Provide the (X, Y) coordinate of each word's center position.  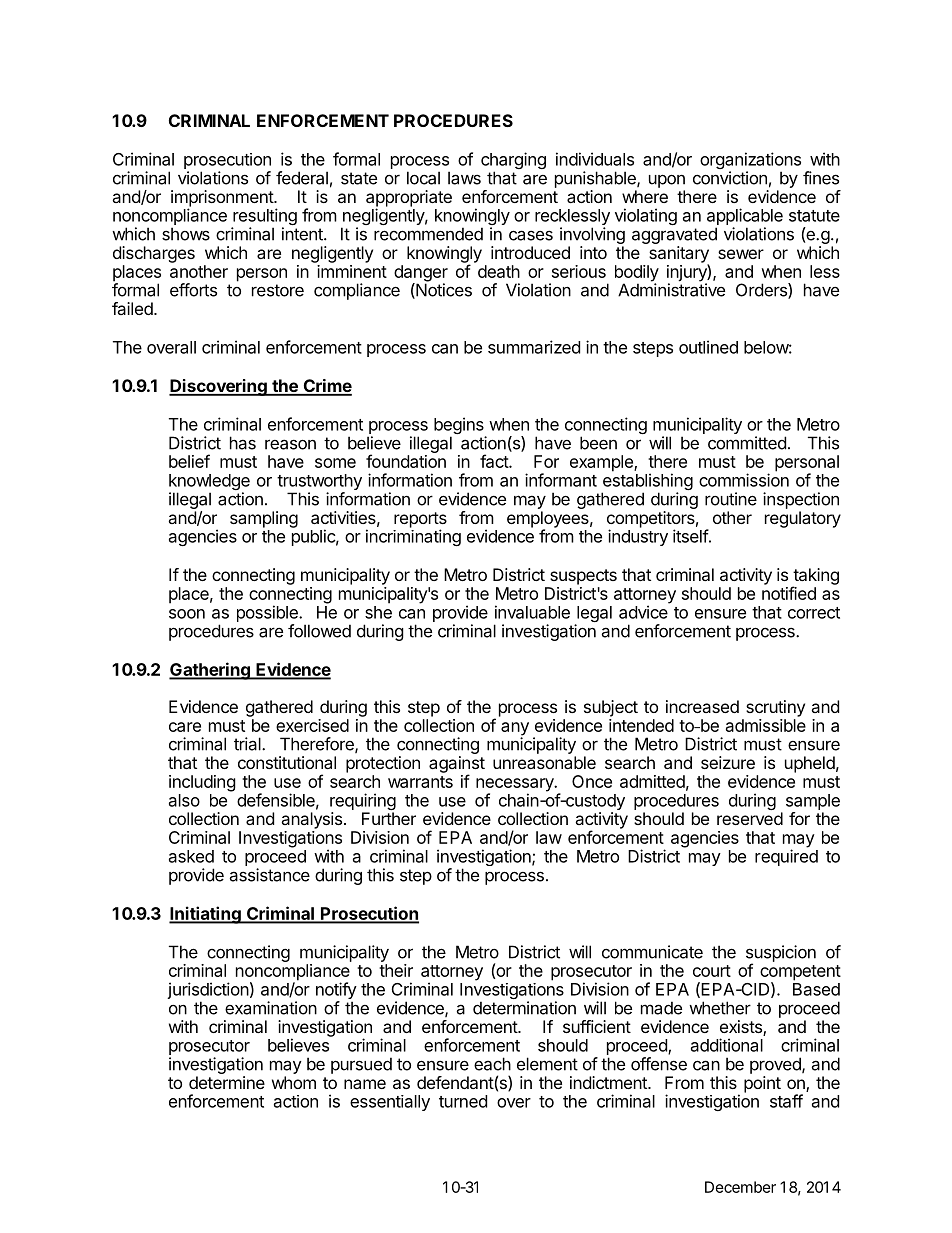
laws (464, 178)
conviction (730, 178)
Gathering (210, 671)
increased (702, 706)
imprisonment (223, 199)
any (515, 730)
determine (227, 1082)
